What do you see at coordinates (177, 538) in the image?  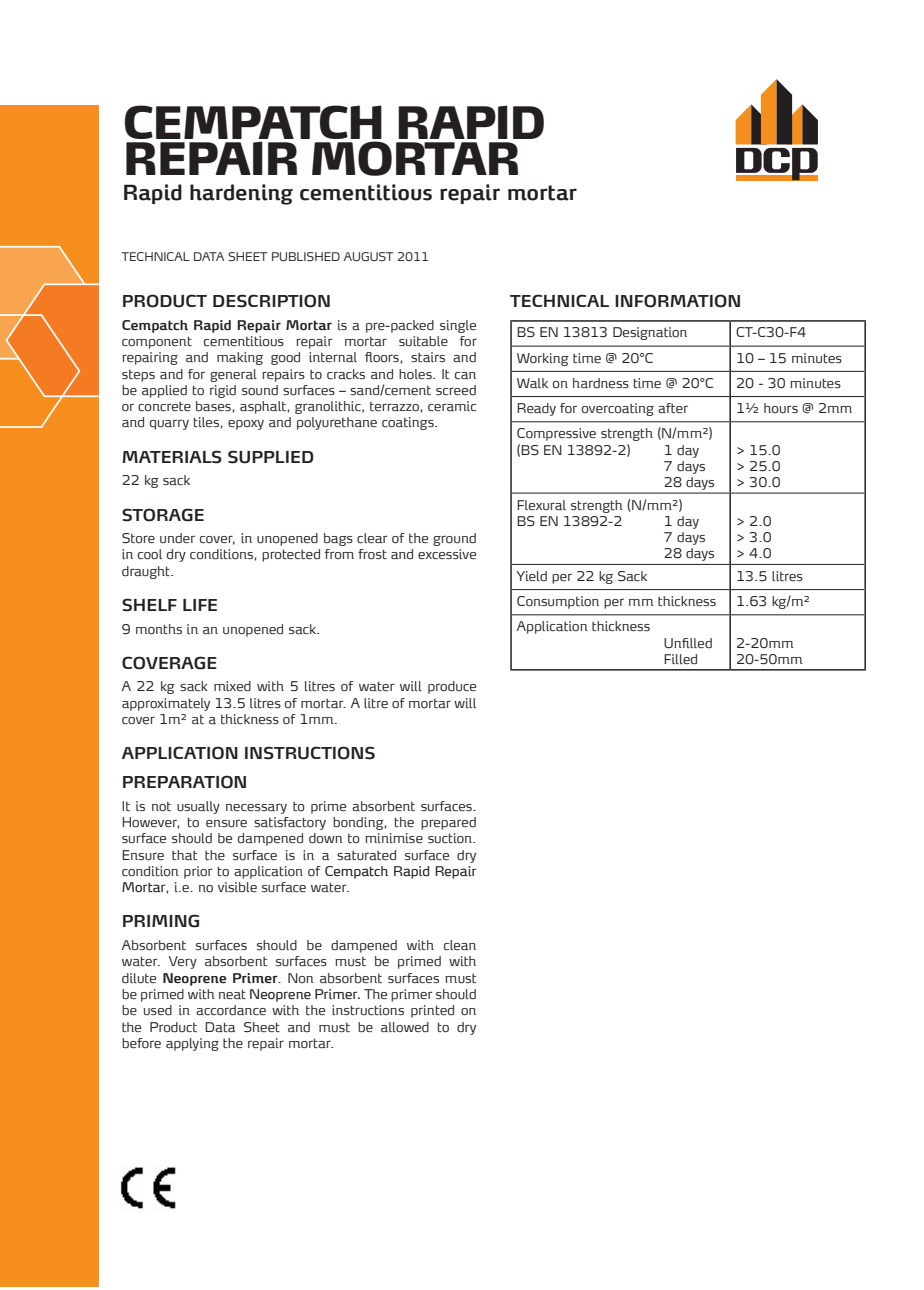 I see `under` at bounding box center [177, 538].
